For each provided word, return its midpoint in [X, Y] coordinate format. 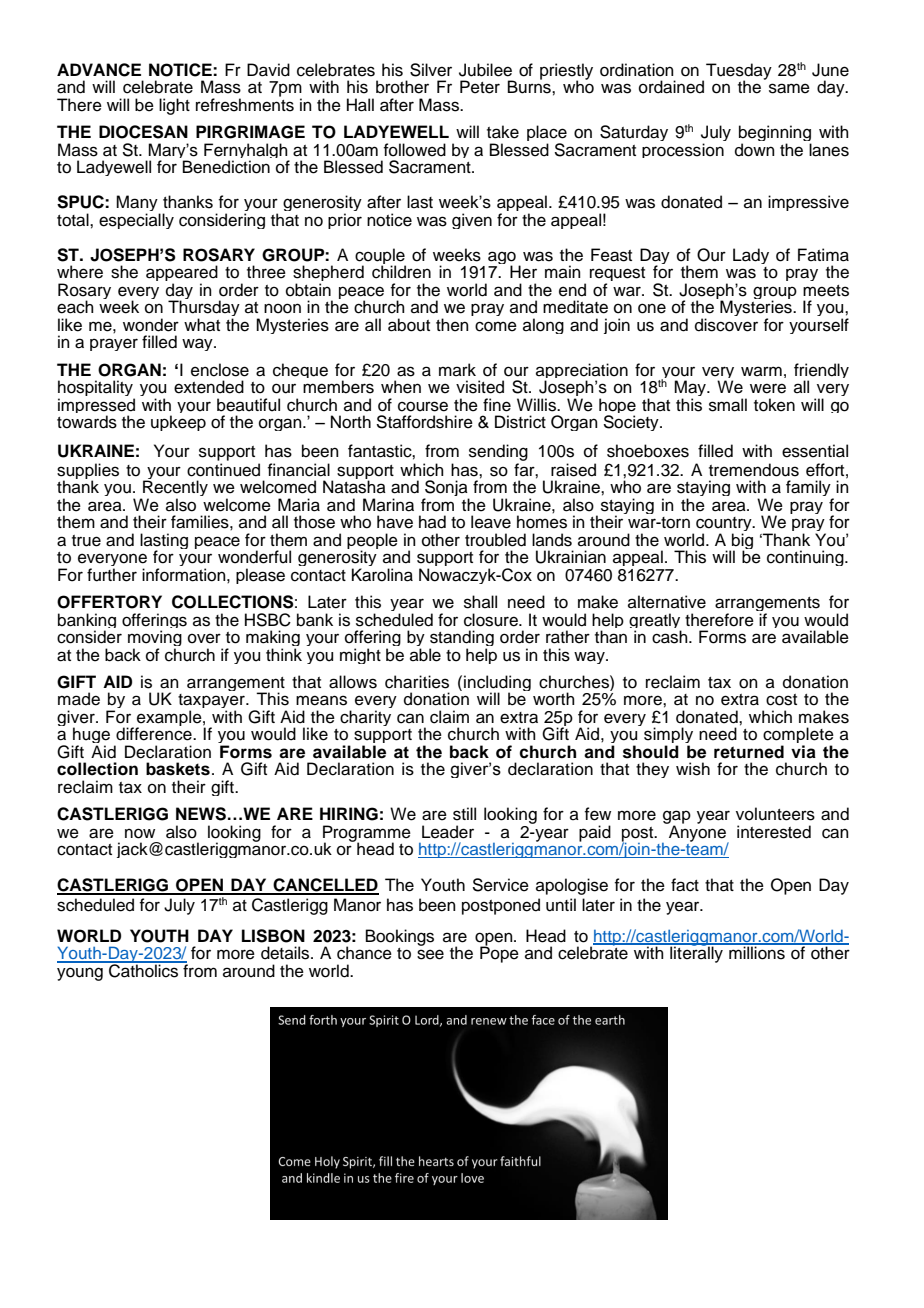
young [80, 974]
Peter [480, 87]
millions [757, 952]
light [174, 106]
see [430, 954]
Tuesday [739, 72]
